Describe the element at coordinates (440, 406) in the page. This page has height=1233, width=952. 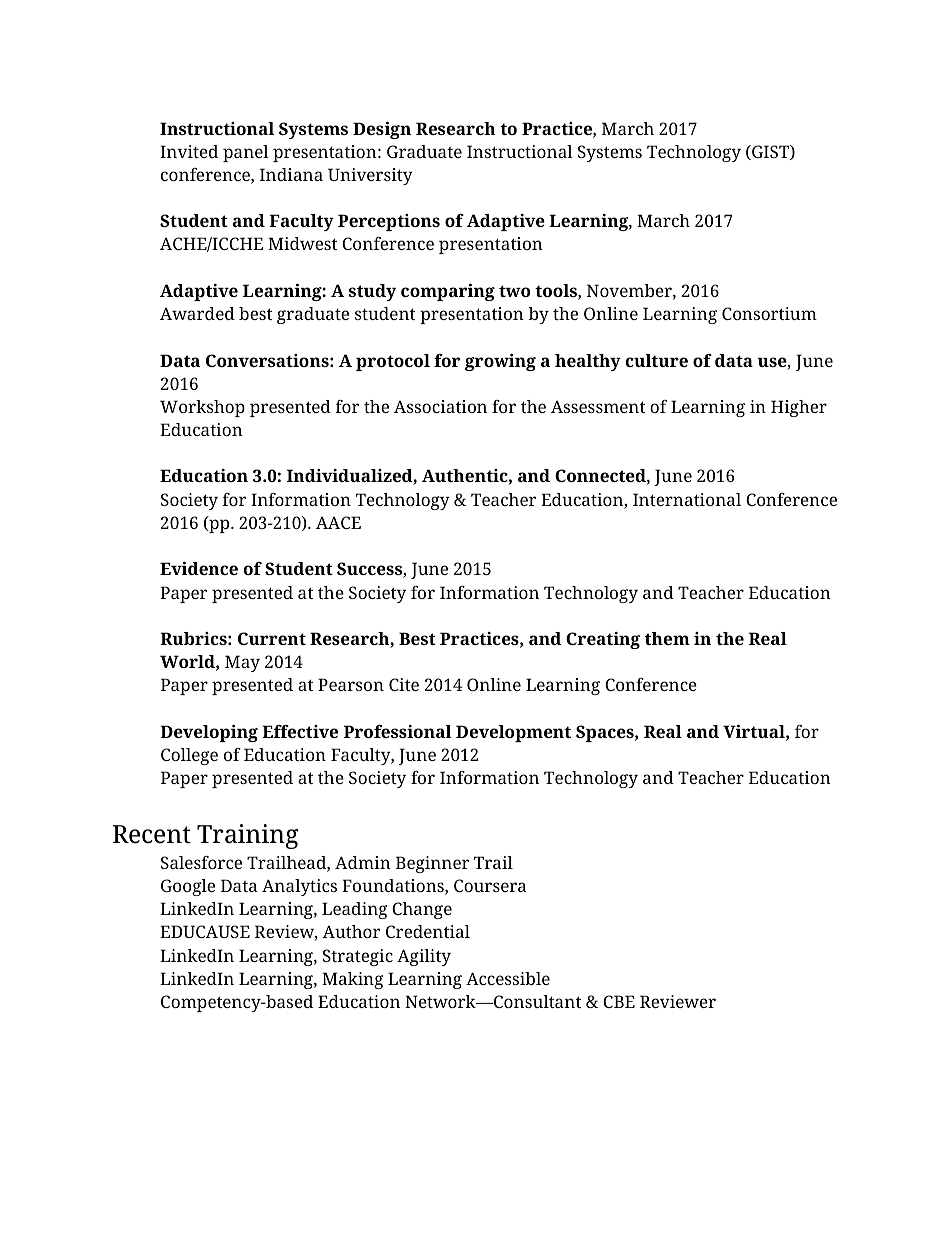
I see `Association` at that location.
